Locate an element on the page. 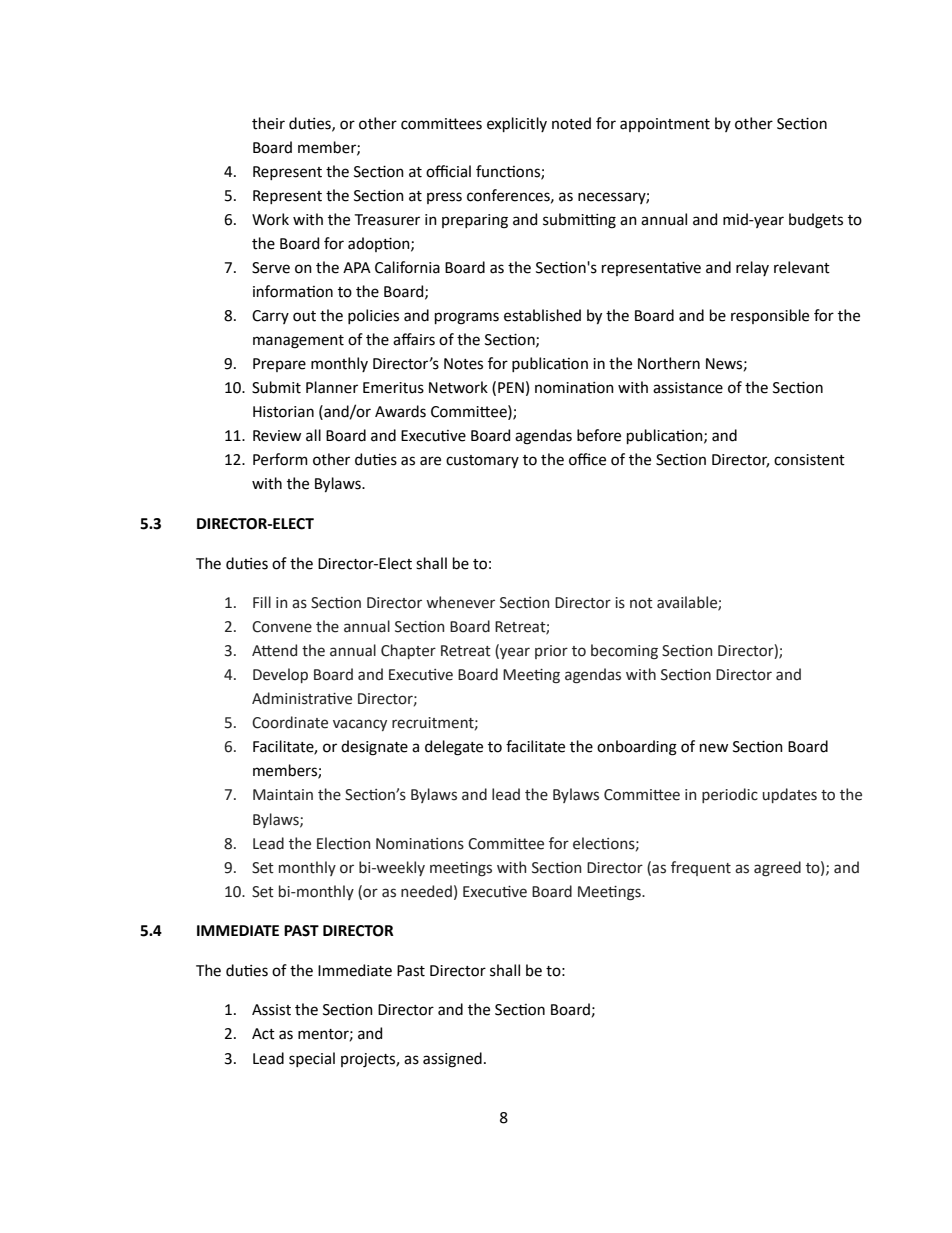  explicitly is located at coordinates (517, 124).
